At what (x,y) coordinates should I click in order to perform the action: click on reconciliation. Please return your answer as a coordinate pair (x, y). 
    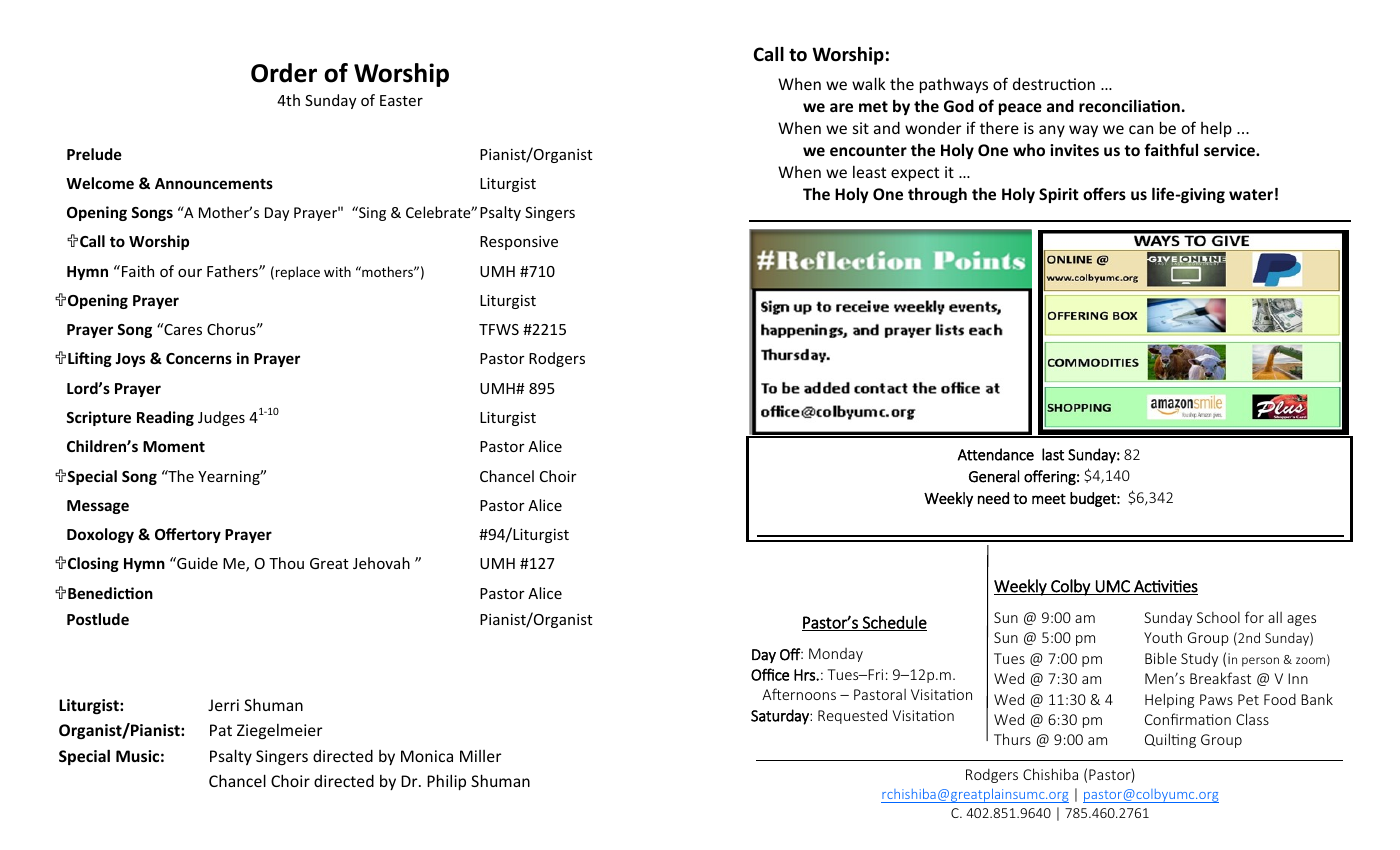
    Looking at the image, I should click on (1129, 105).
